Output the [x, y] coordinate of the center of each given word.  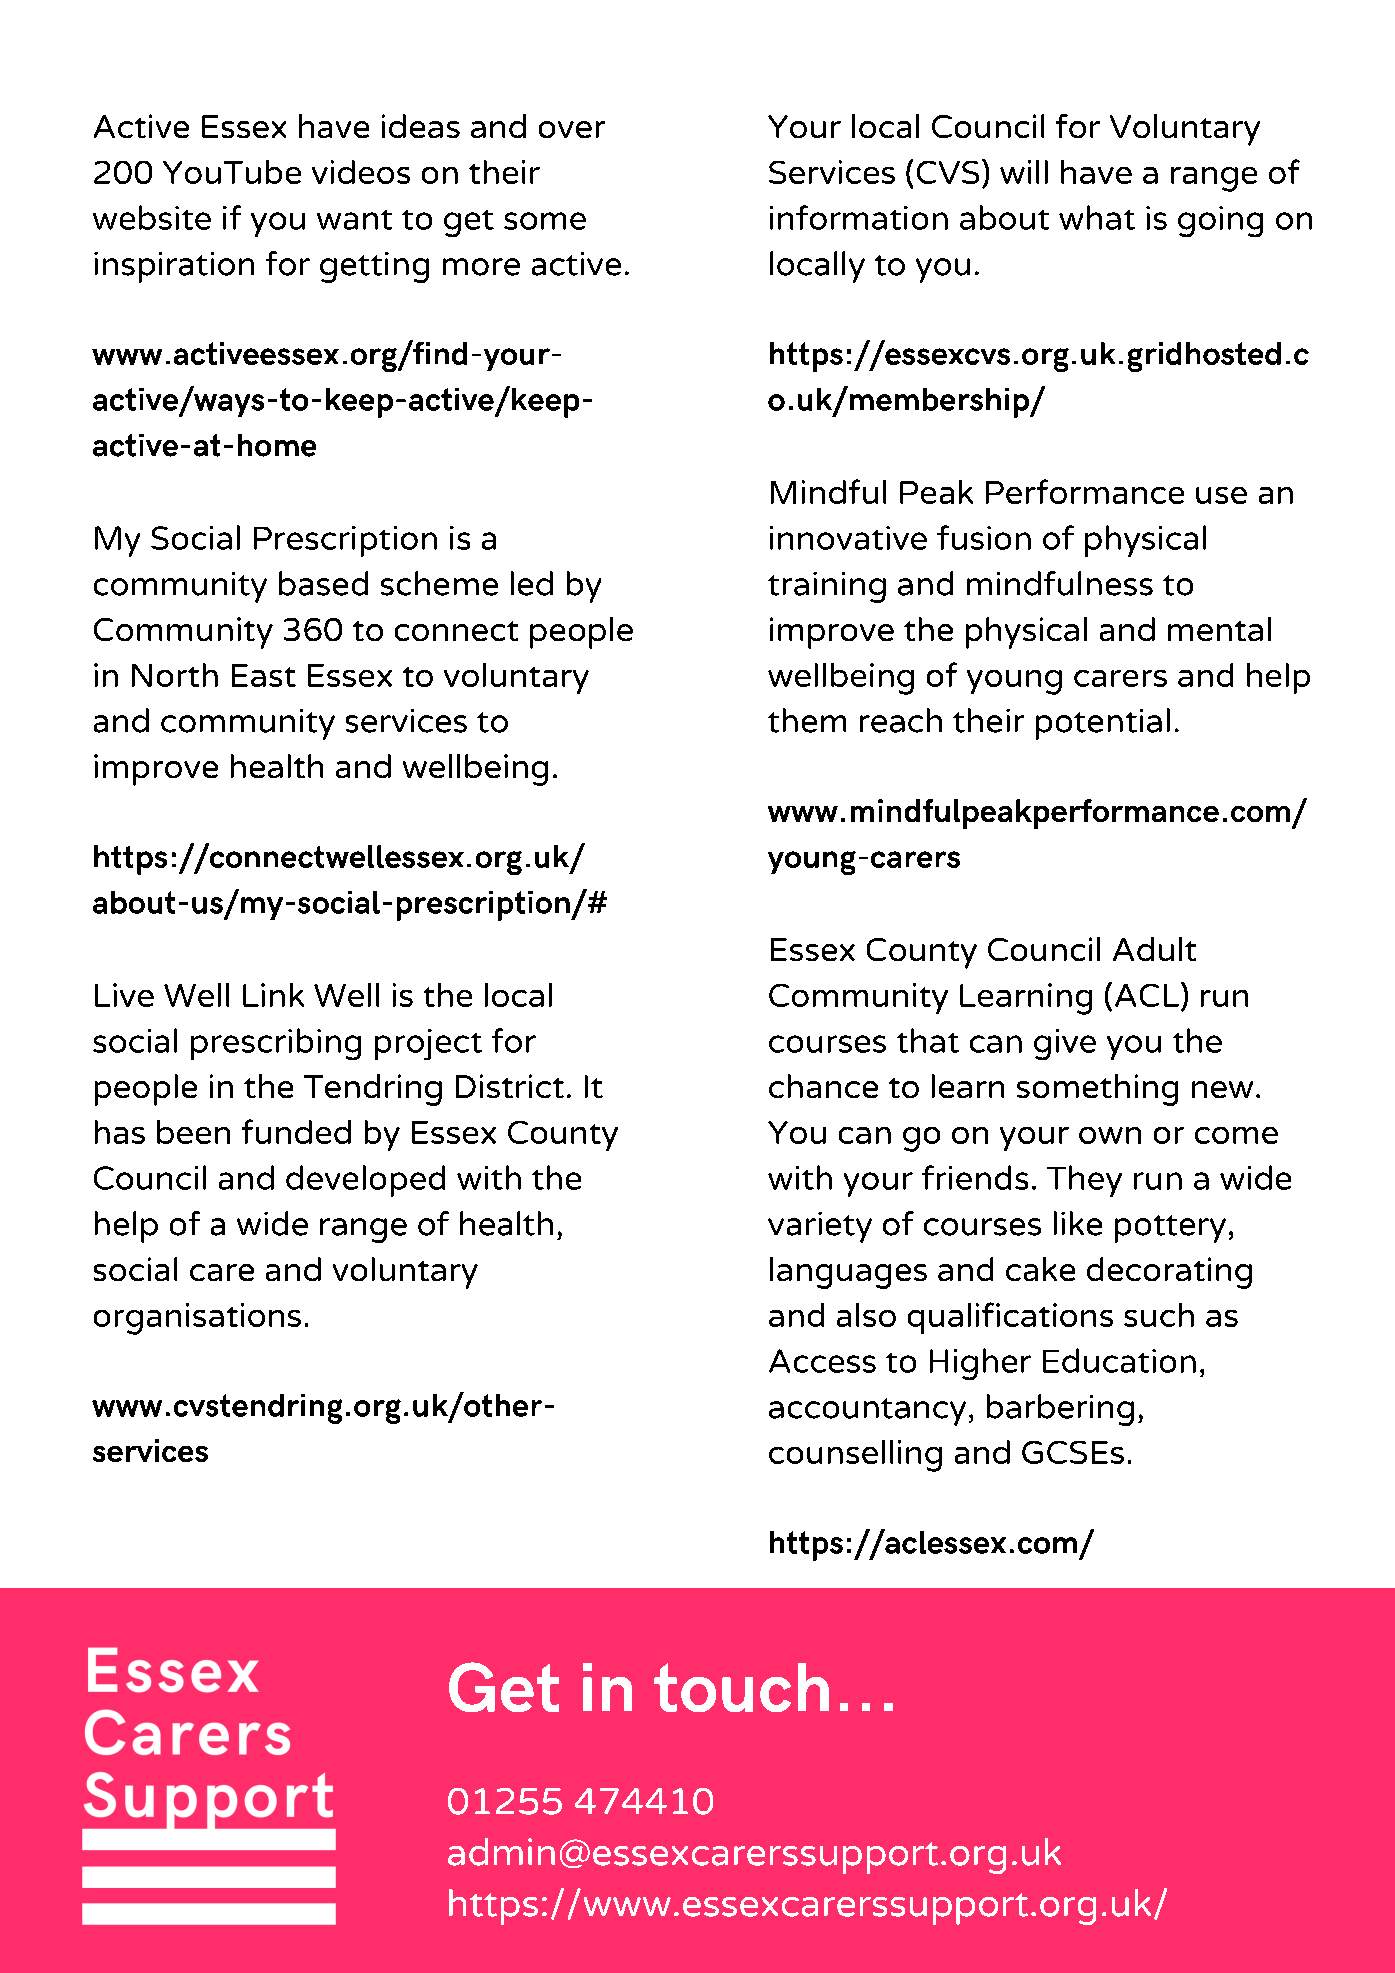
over [572, 129]
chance [823, 1086]
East [264, 675]
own [1110, 1135]
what [1097, 217]
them [807, 720]
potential [1103, 724]
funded [296, 1131]
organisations [197, 1319]
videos [361, 172]
